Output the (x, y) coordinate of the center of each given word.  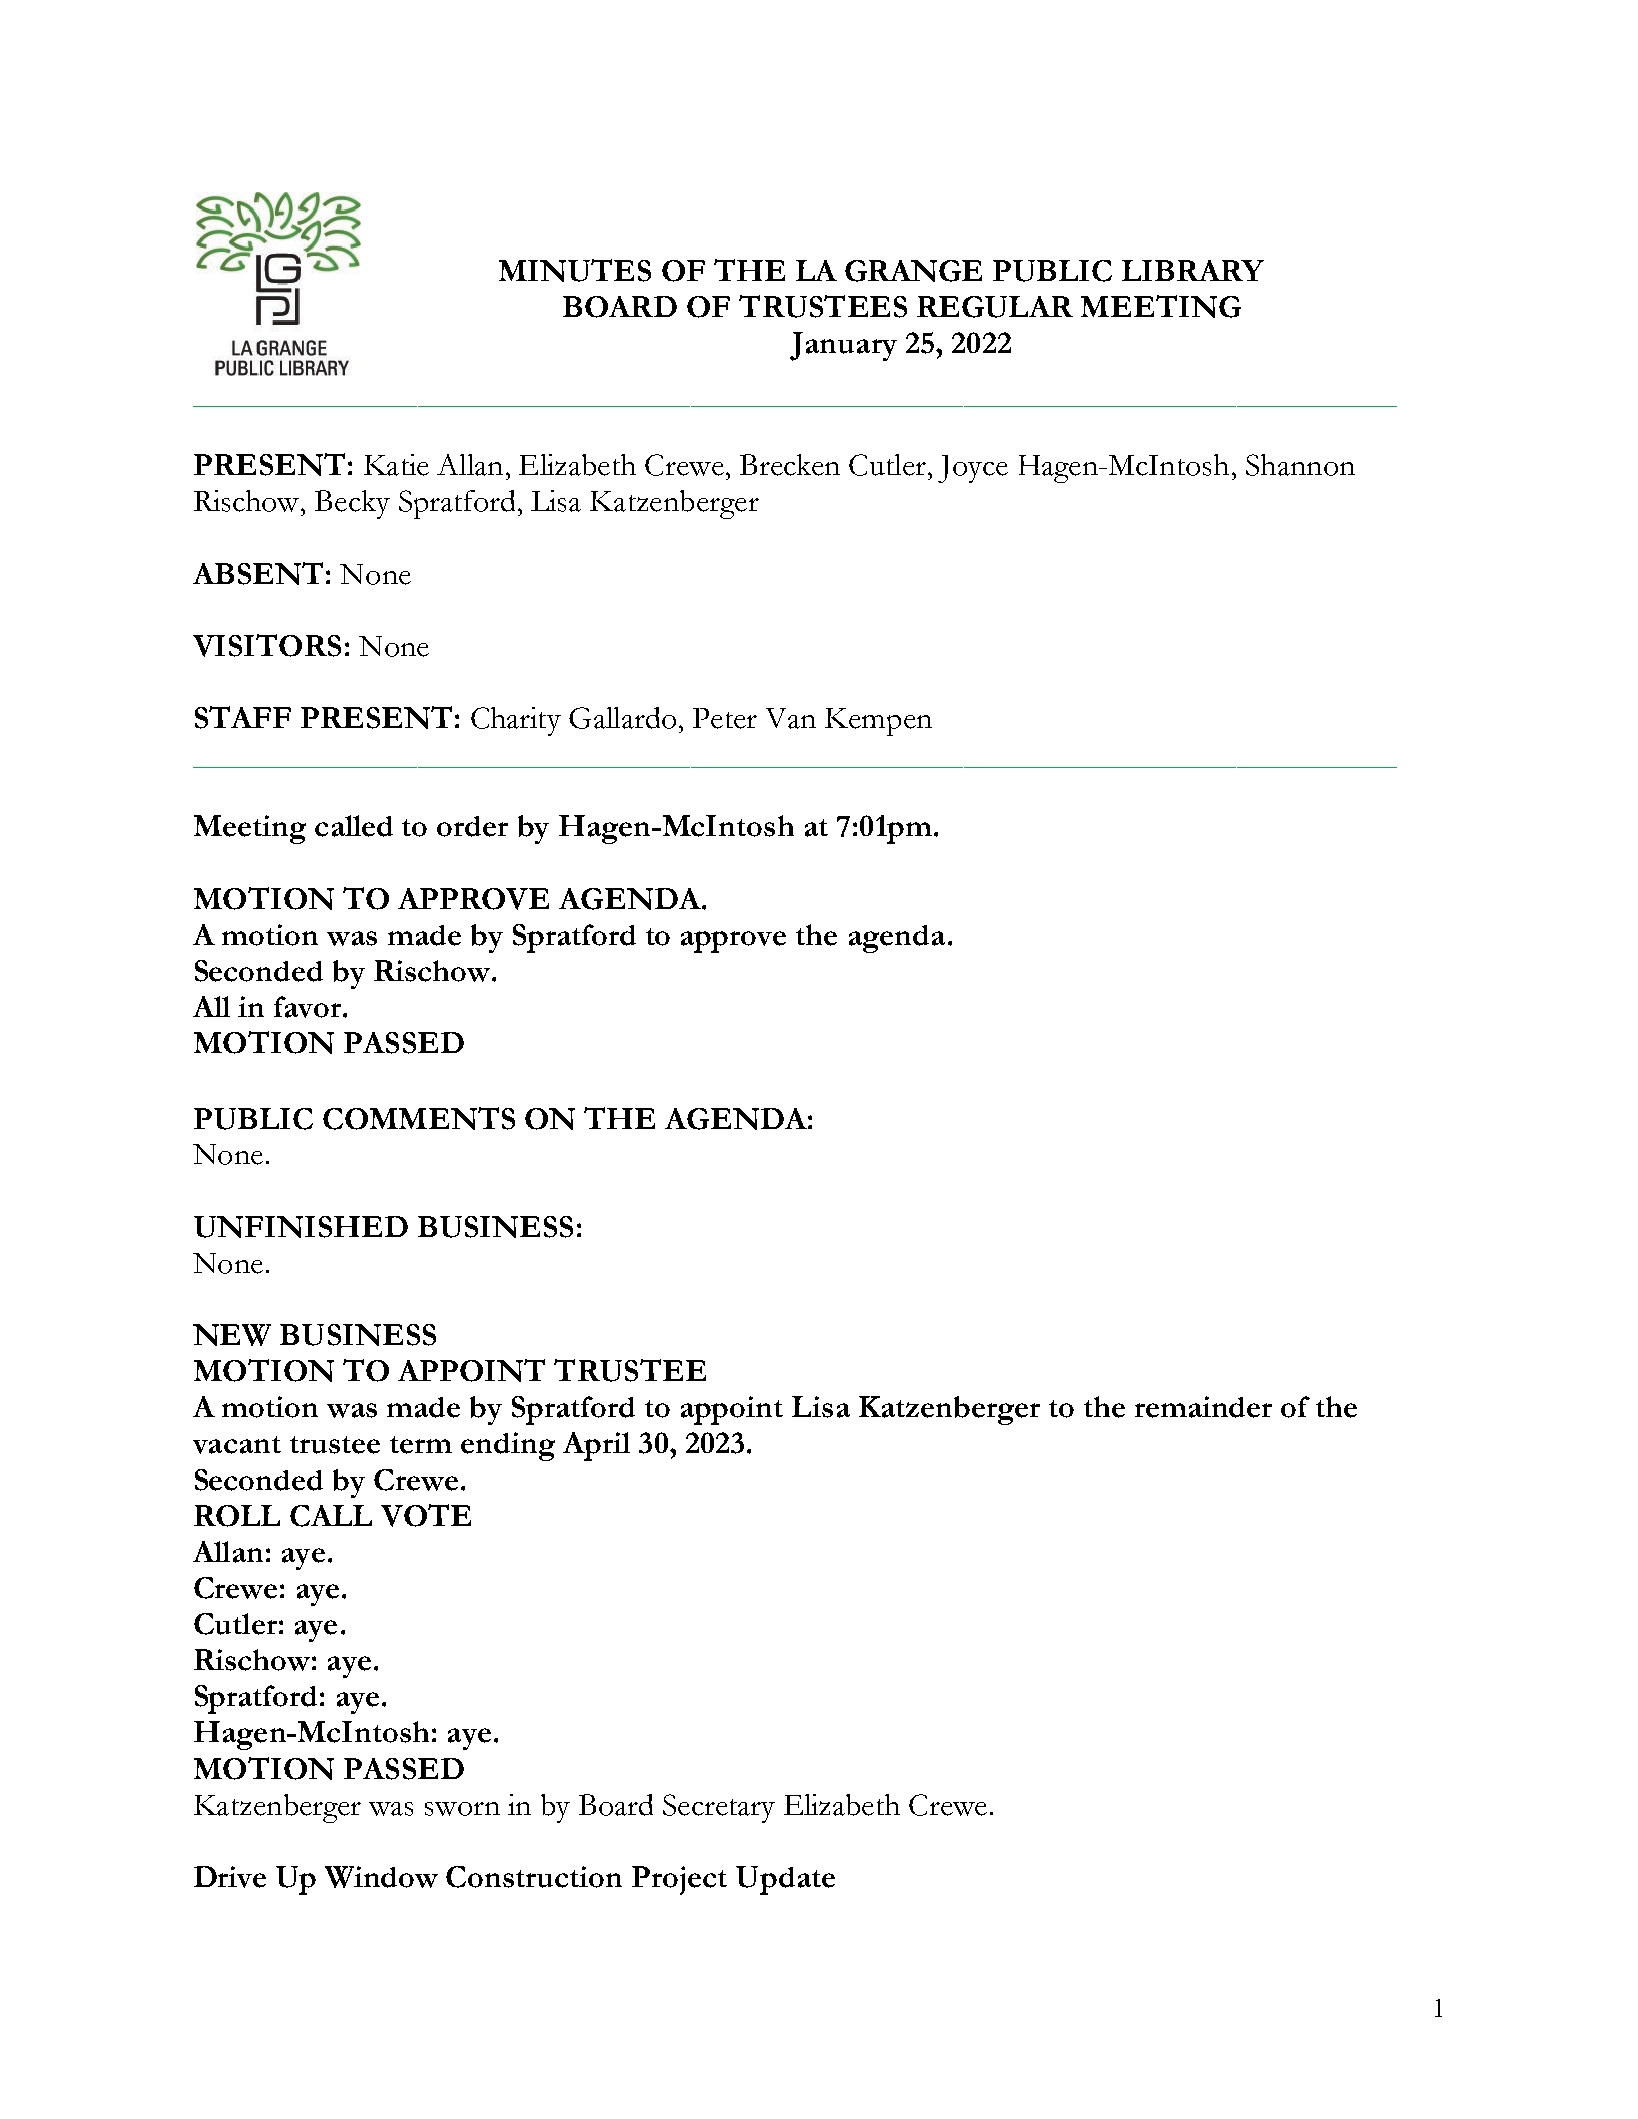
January (843, 346)
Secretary (719, 1808)
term (421, 1445)
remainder (1203, 1407)
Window (381, 1877)
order (472, 826)
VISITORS (267, 645)
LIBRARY (1193, 270)
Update (785, 1880)
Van (791, 718)
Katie (396, 465)
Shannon (1300, 465)
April (596, 1446)
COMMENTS (419, 1118)
